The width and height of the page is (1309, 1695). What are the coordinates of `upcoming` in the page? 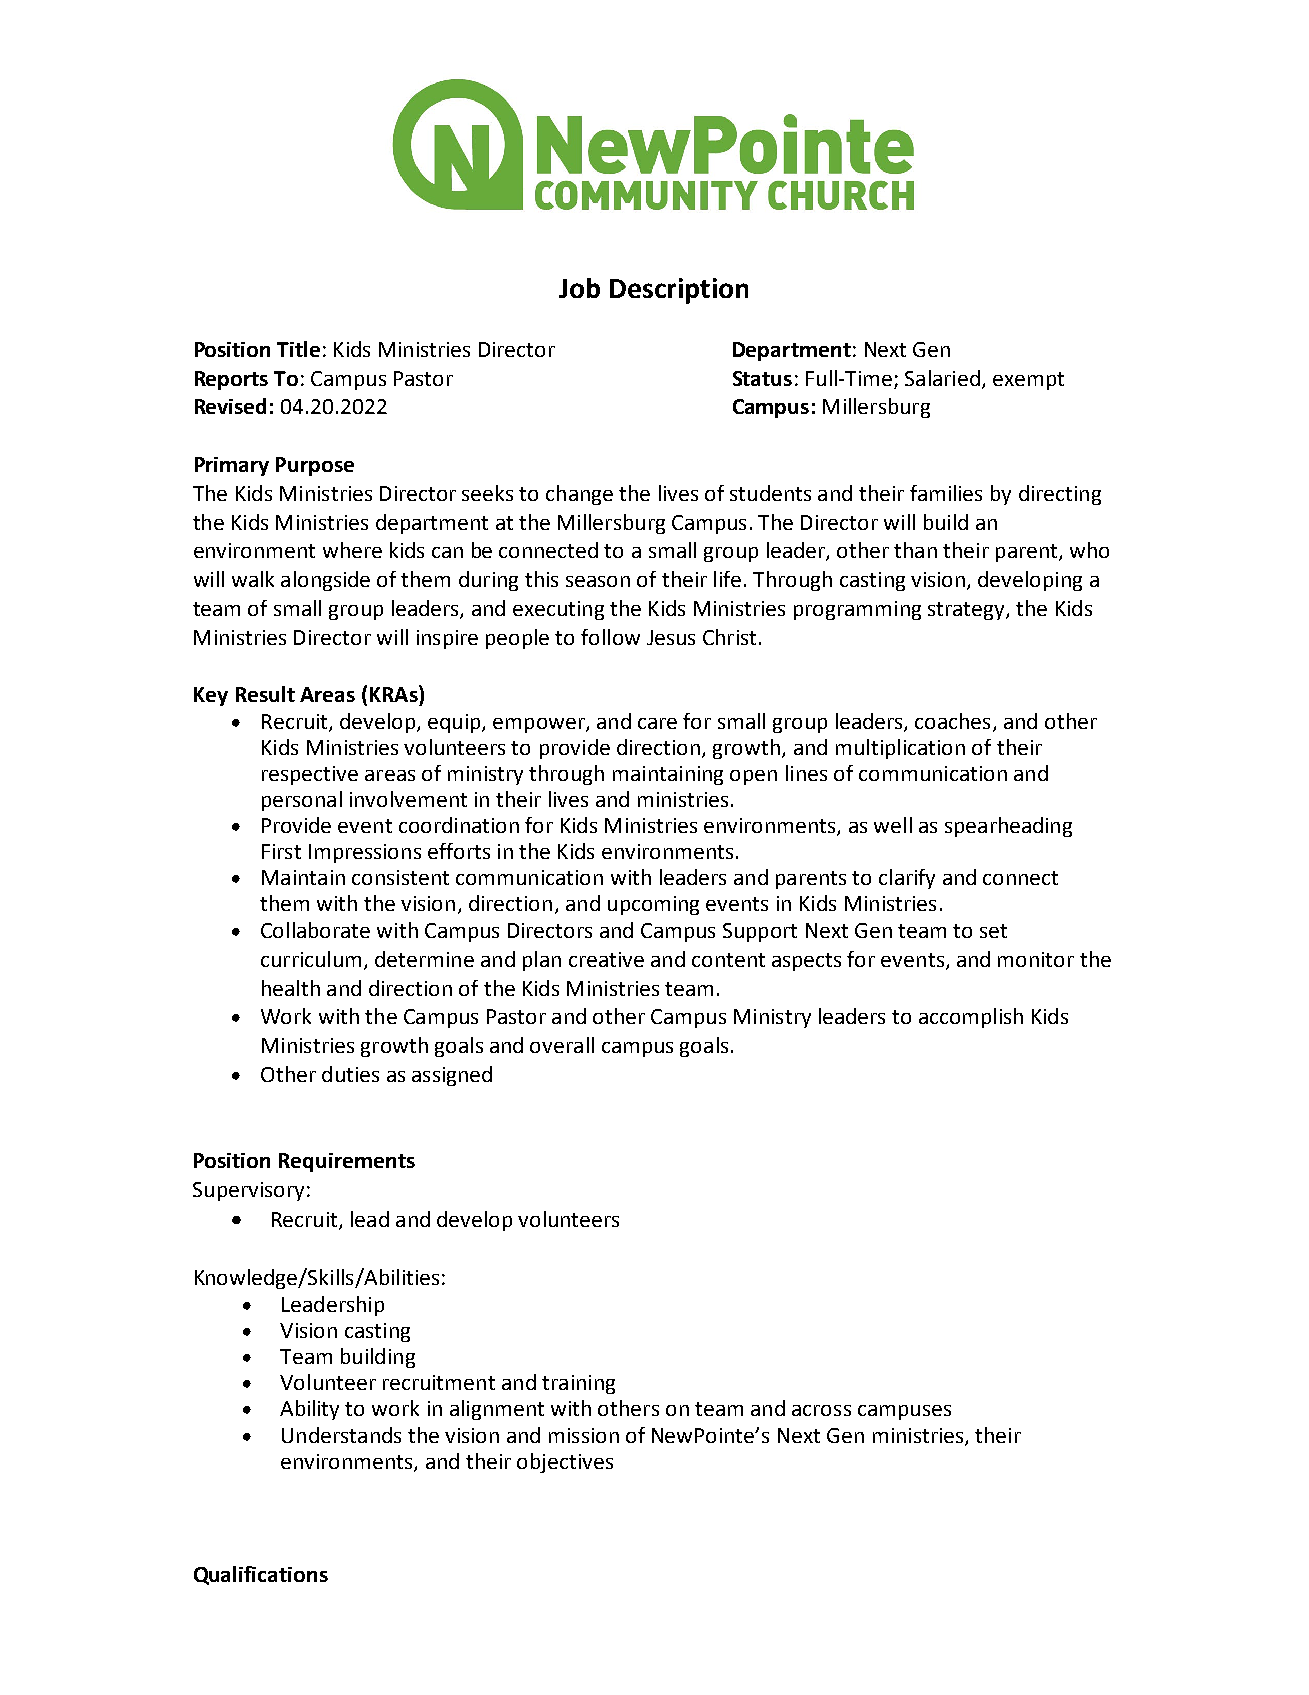 It's located at (653, 905).
